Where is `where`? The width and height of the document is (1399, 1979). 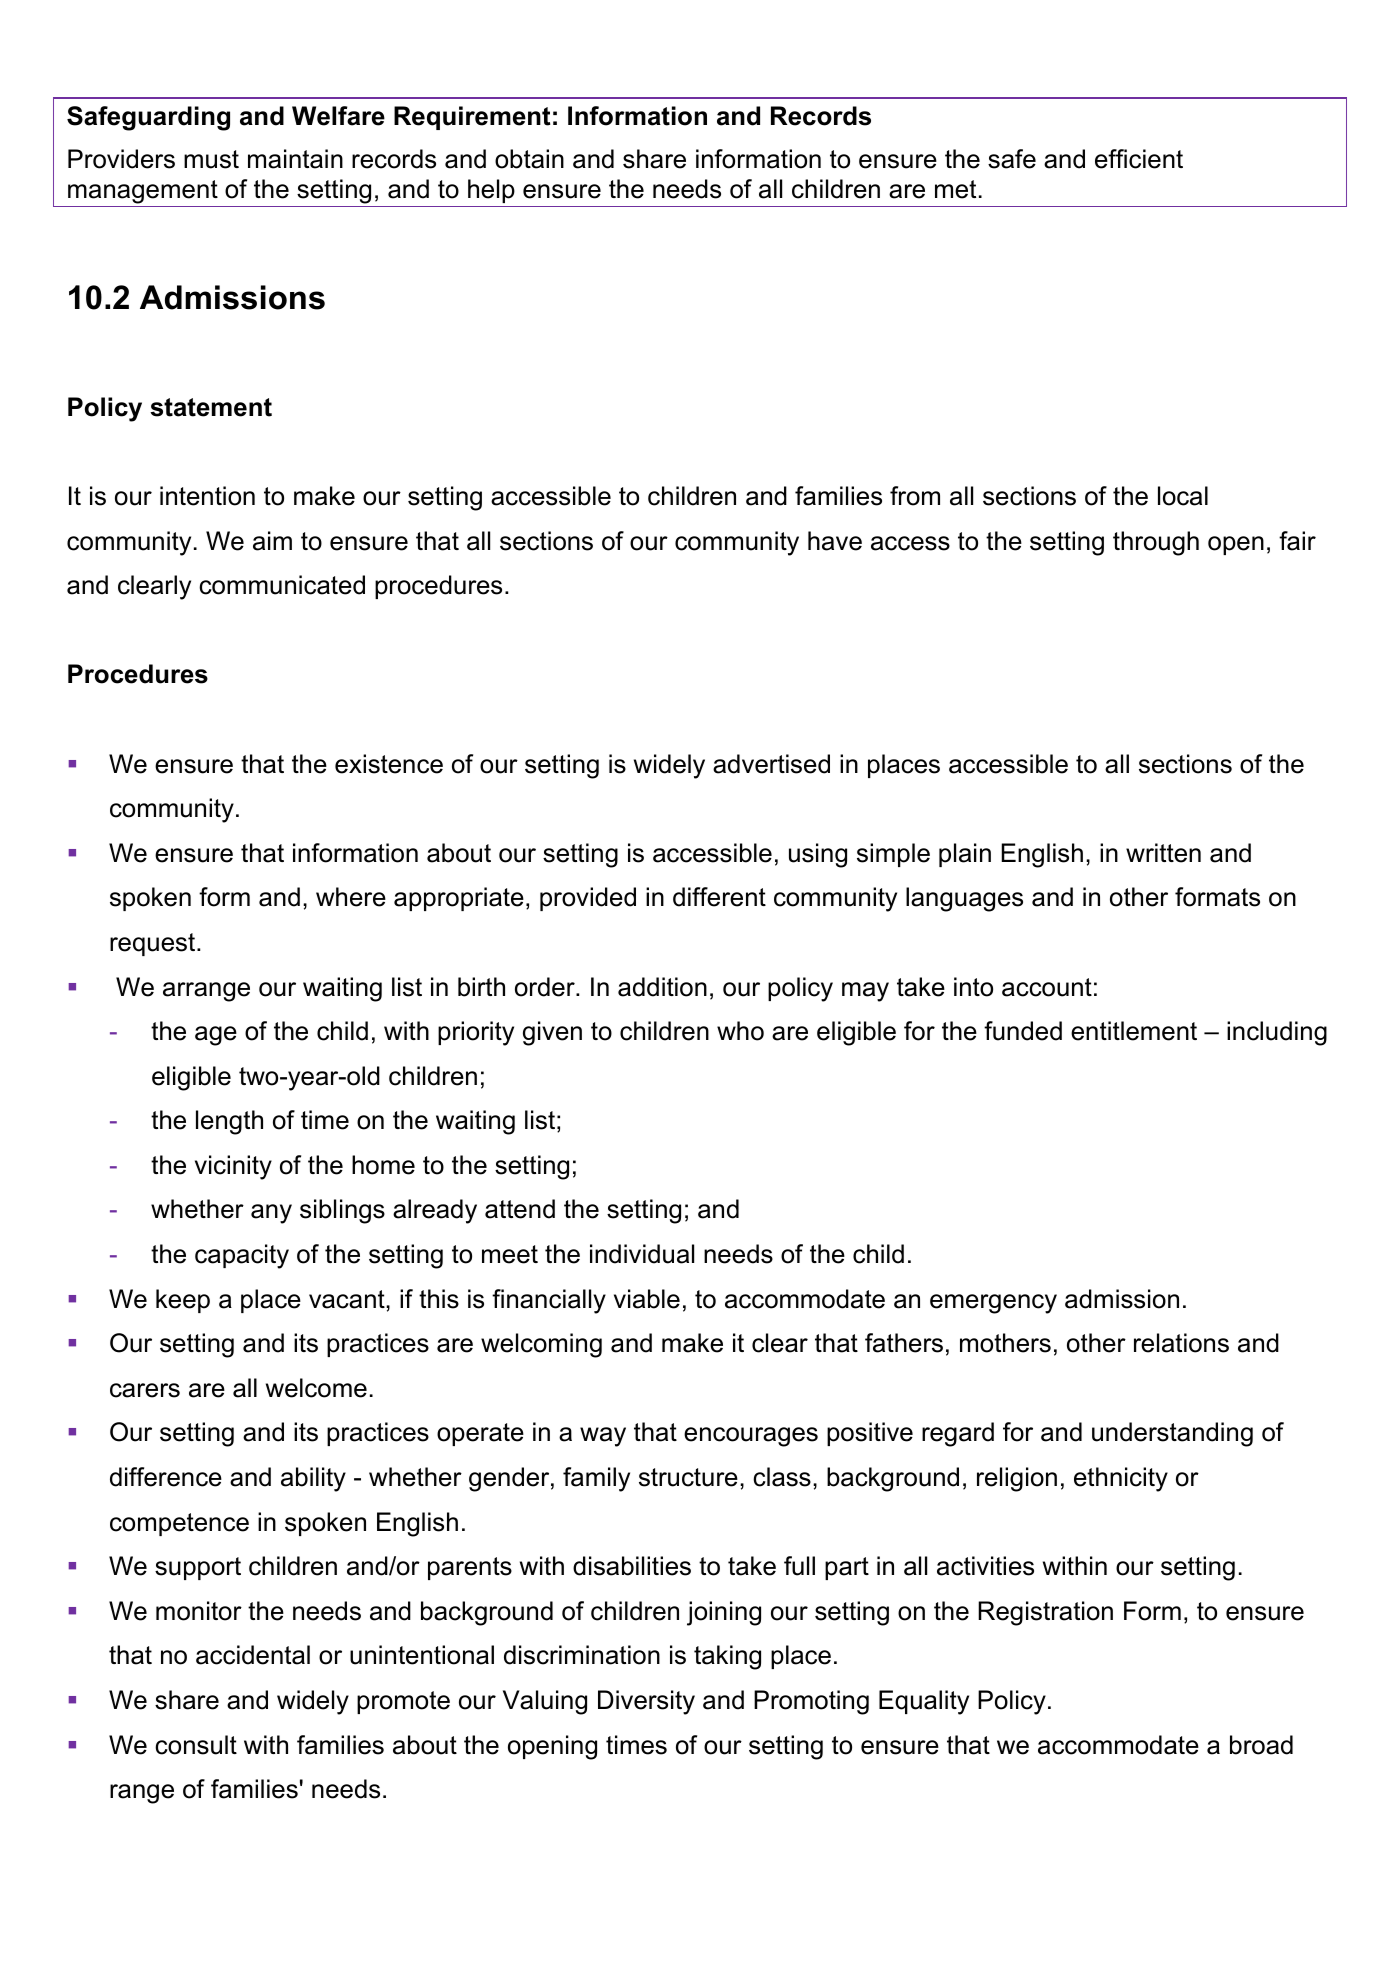 where is located at coordinates (351, 897).
